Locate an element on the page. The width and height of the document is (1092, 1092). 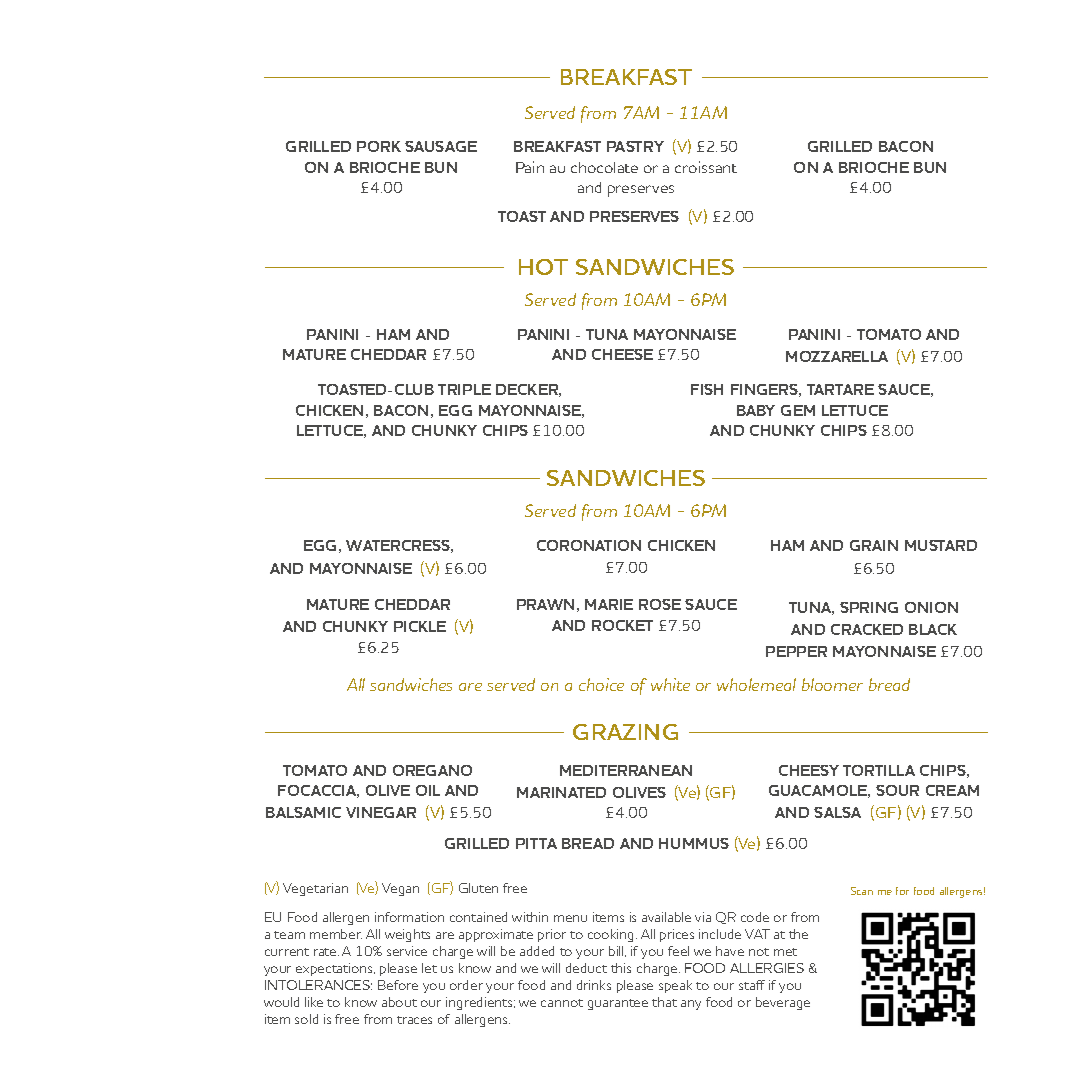
FISH is located at coordinates (707, 389).
